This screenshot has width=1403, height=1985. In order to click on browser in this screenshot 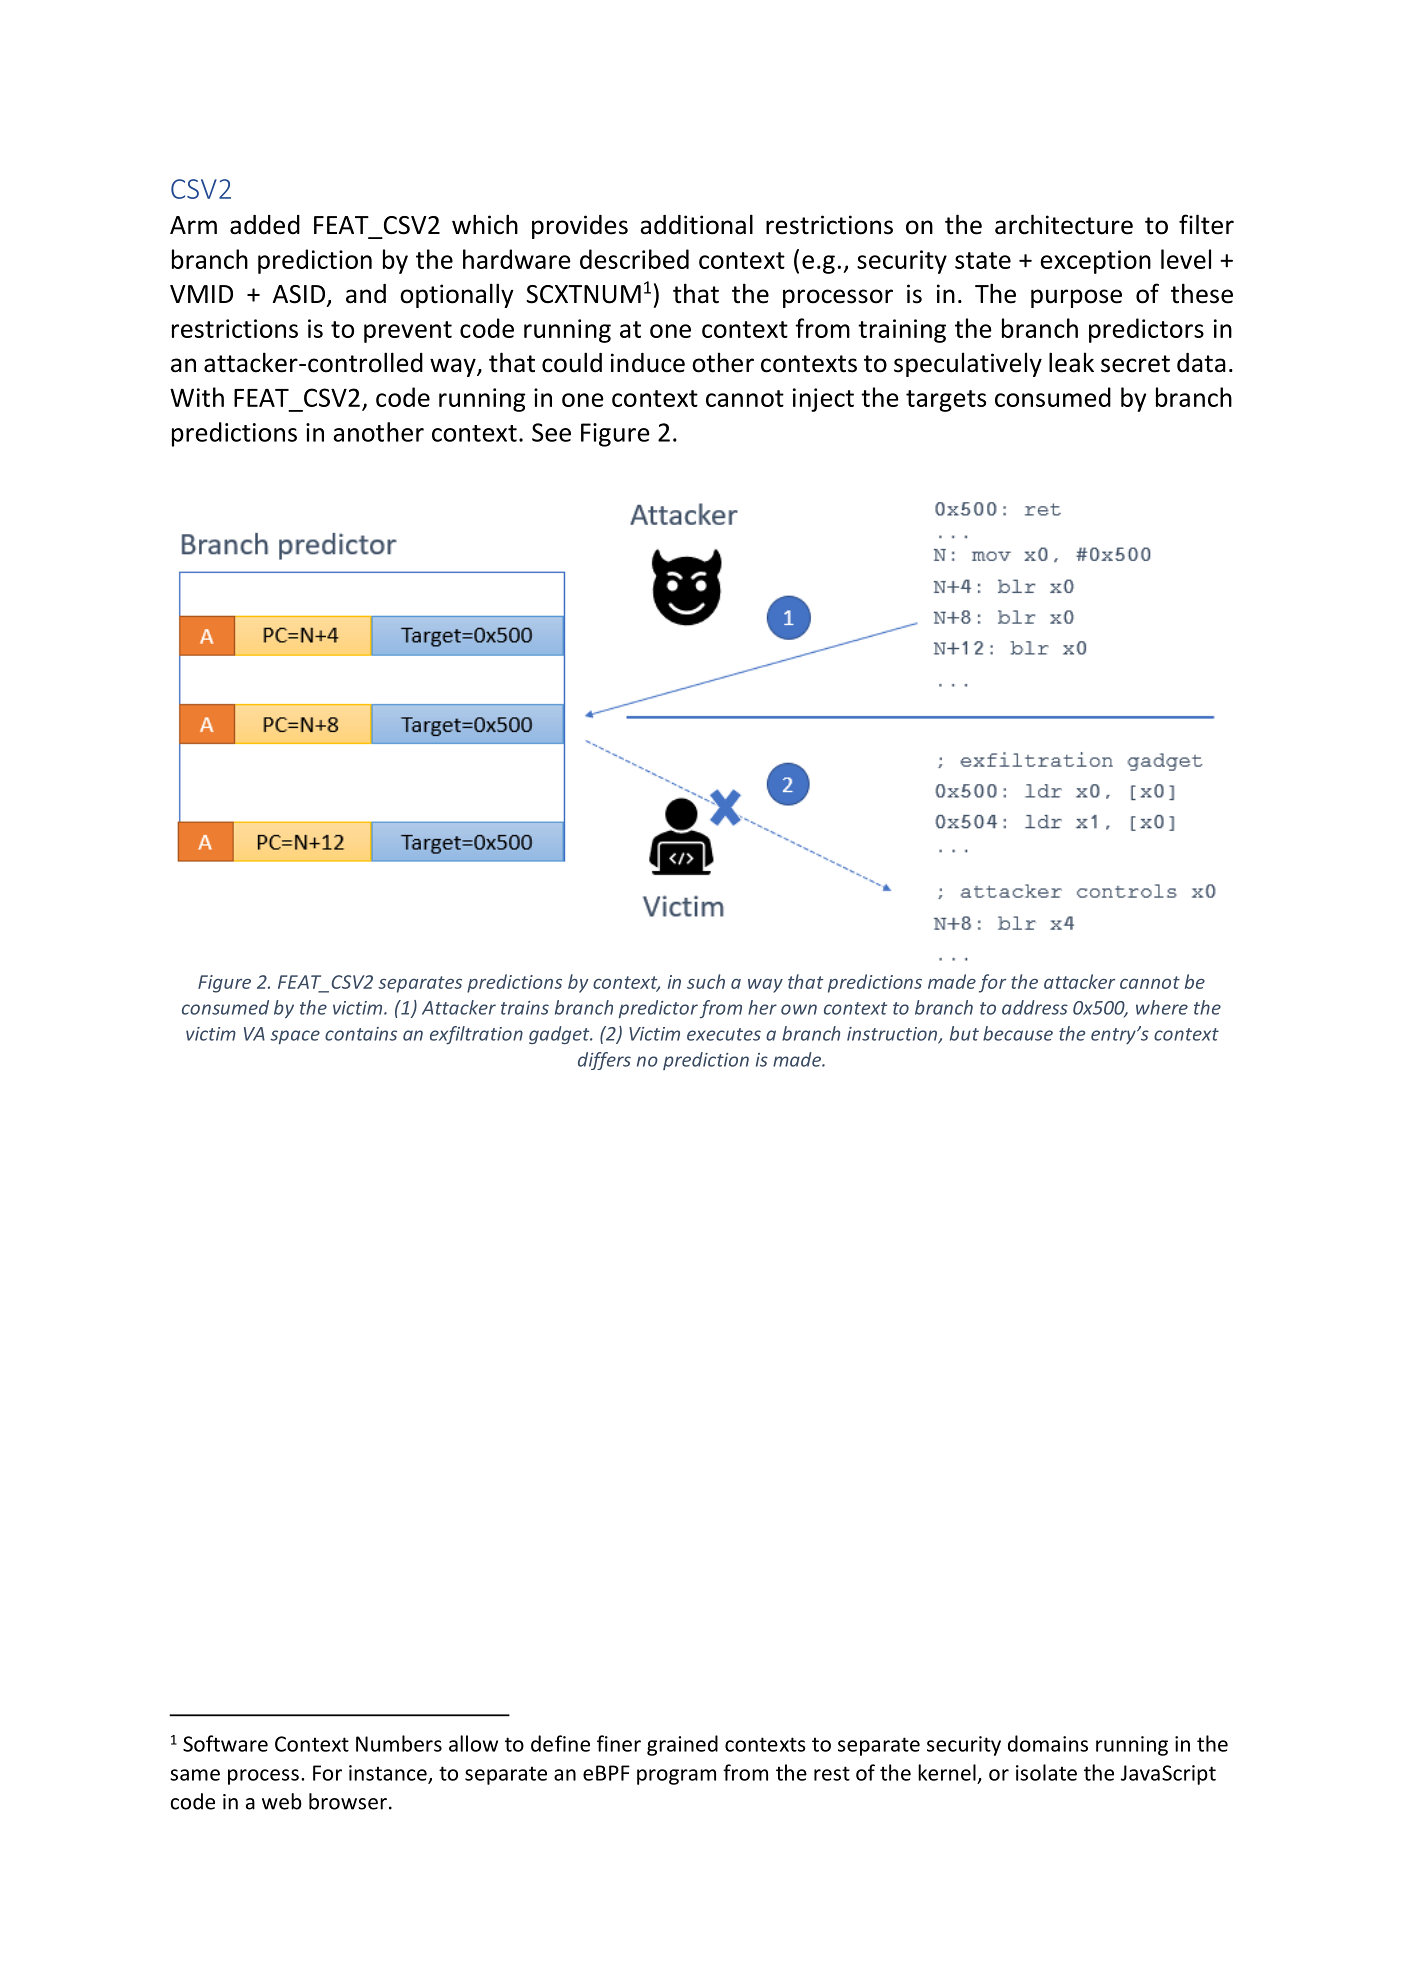, I will do `click(348, 1801)`.
